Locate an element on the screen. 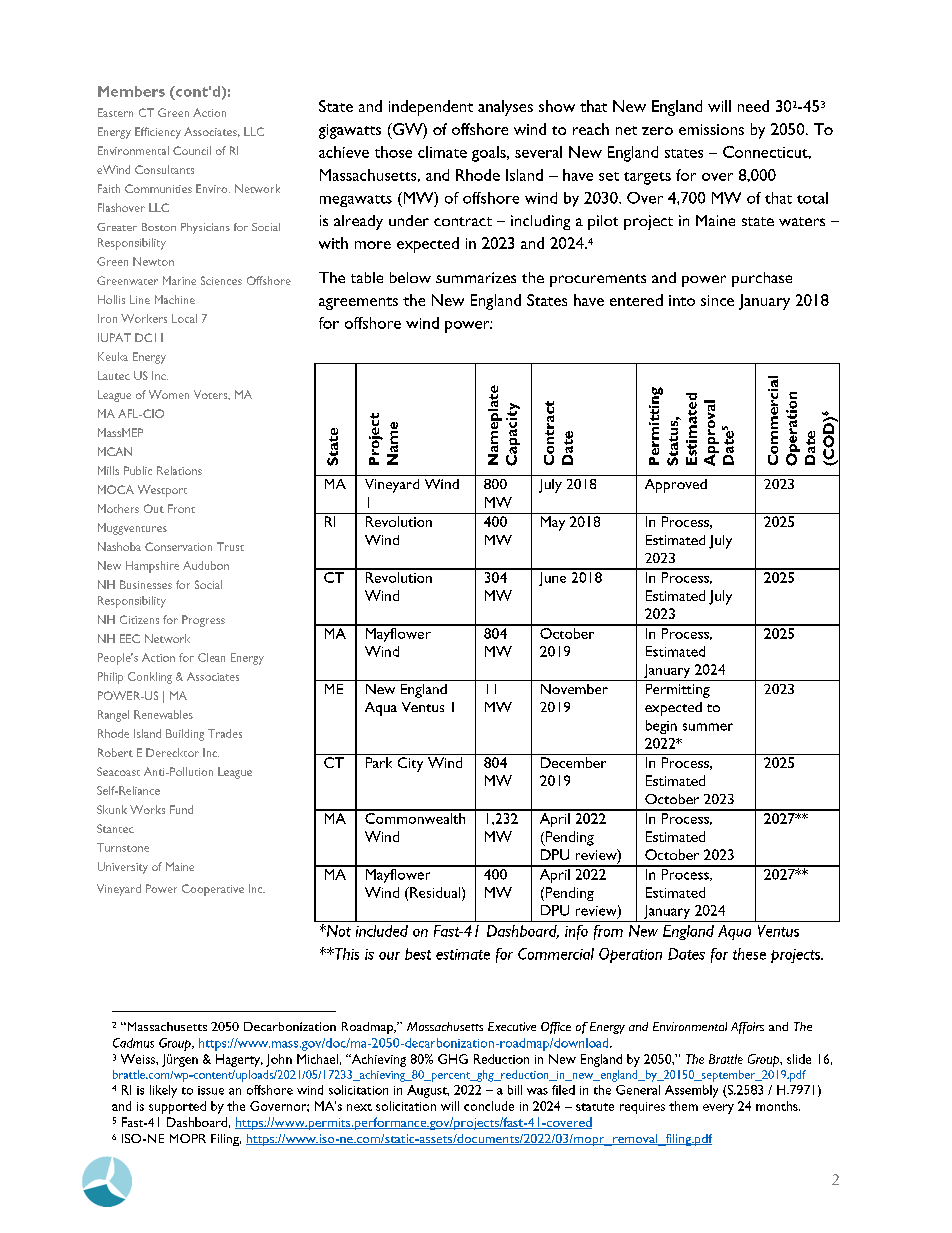  Women is located at coordinates (169, 394).
